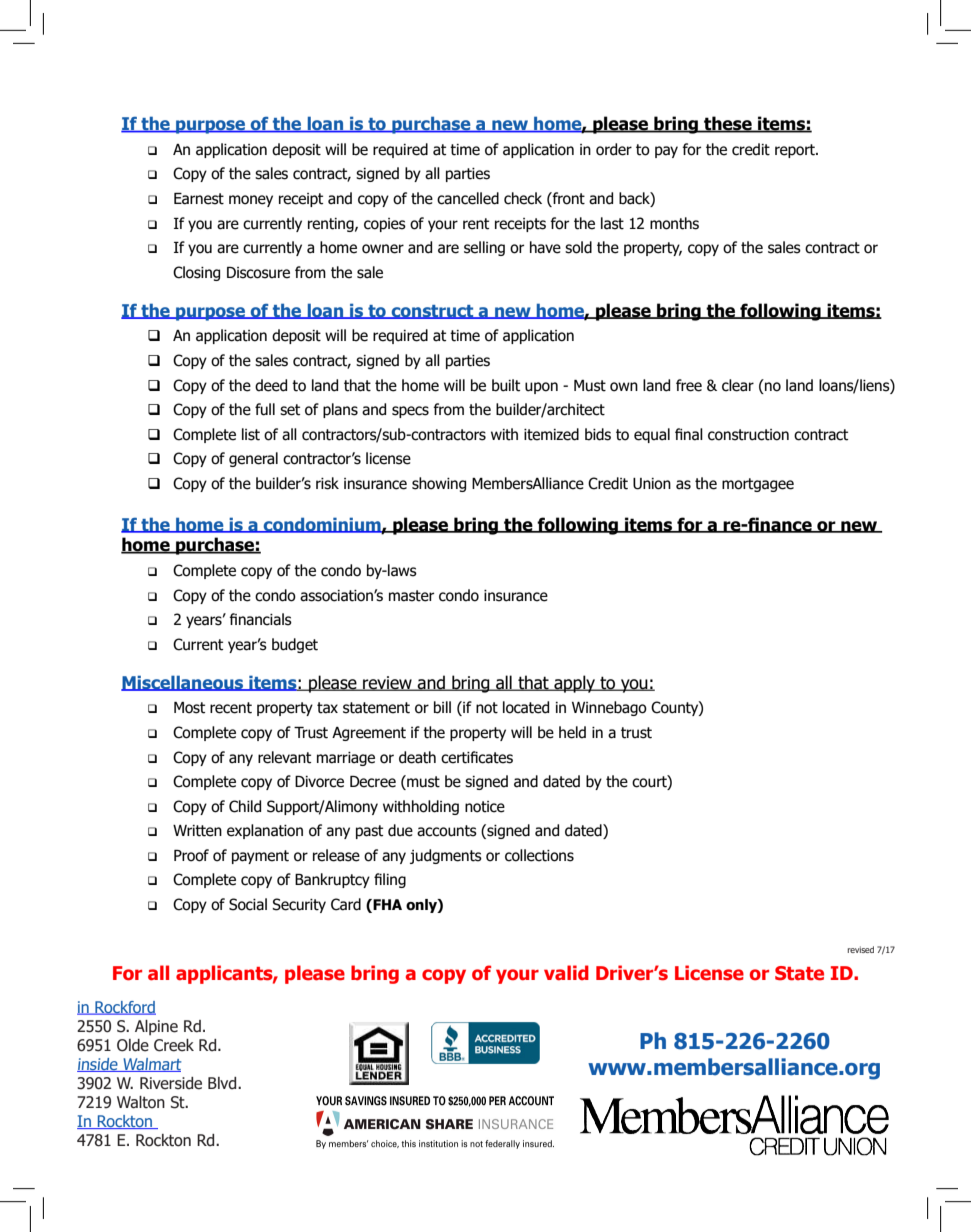 Image resolution: width=971 pixels, height=1232 pixels. What do you see at coordinates (796, 151) in the screenshot?
I see `report` at bounding box center [796, 151].
